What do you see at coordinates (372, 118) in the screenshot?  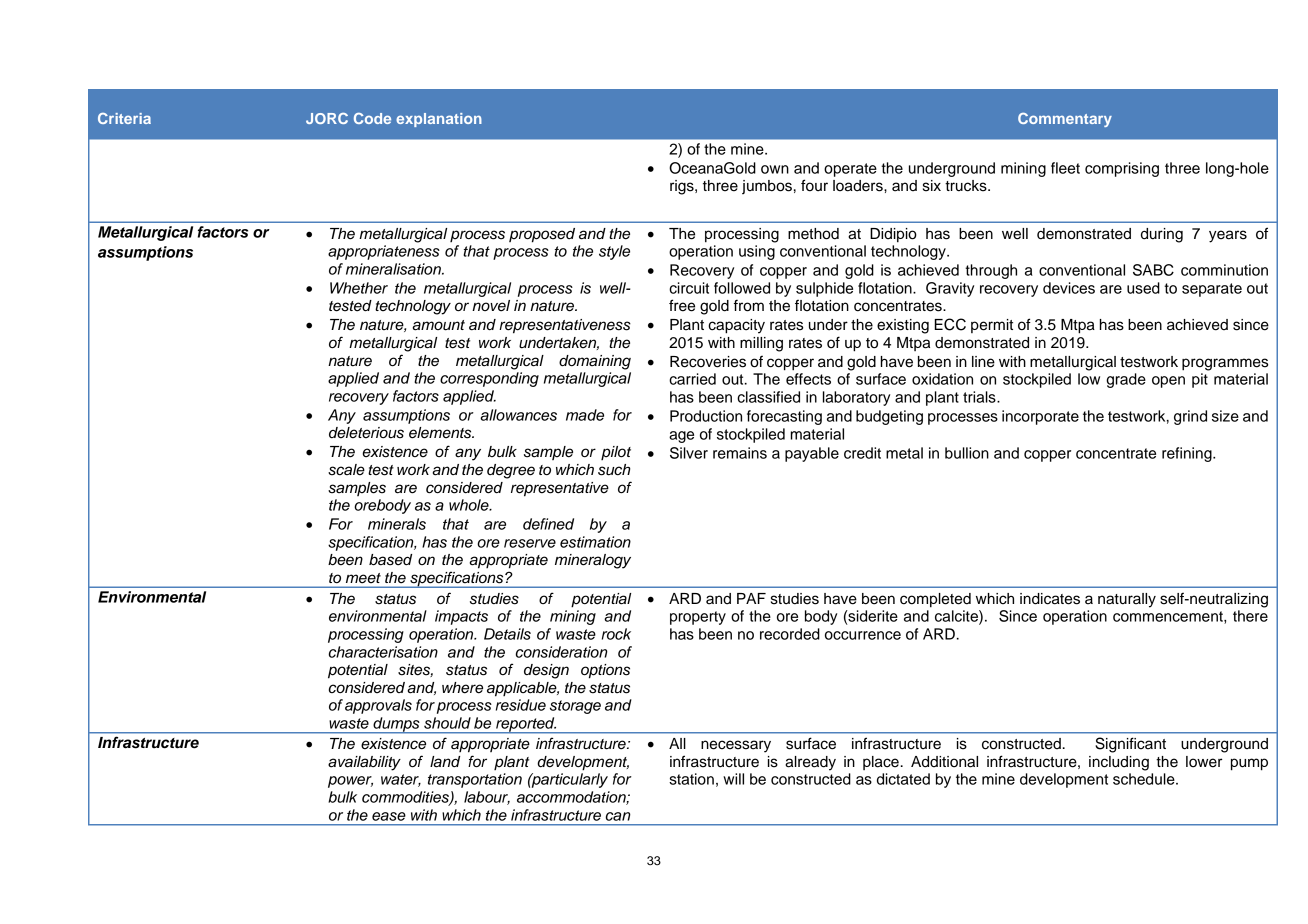 I see `Code` at bounding box center [372, 118].
